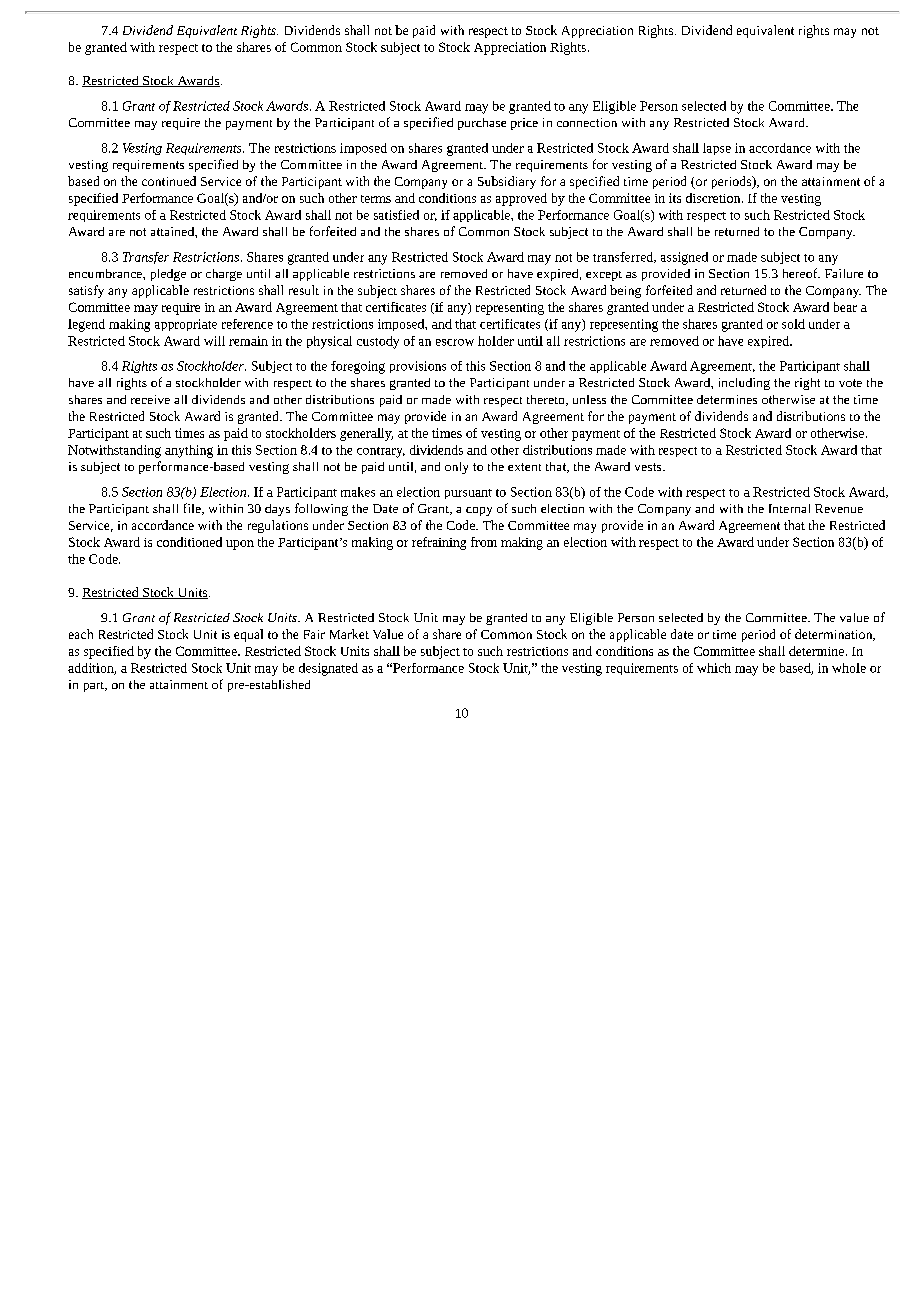 The image size is (924, 1308). What do you see at coordinates (479, 511) in the screenshot?
I see `copy` at bounding box center [479, 511].
